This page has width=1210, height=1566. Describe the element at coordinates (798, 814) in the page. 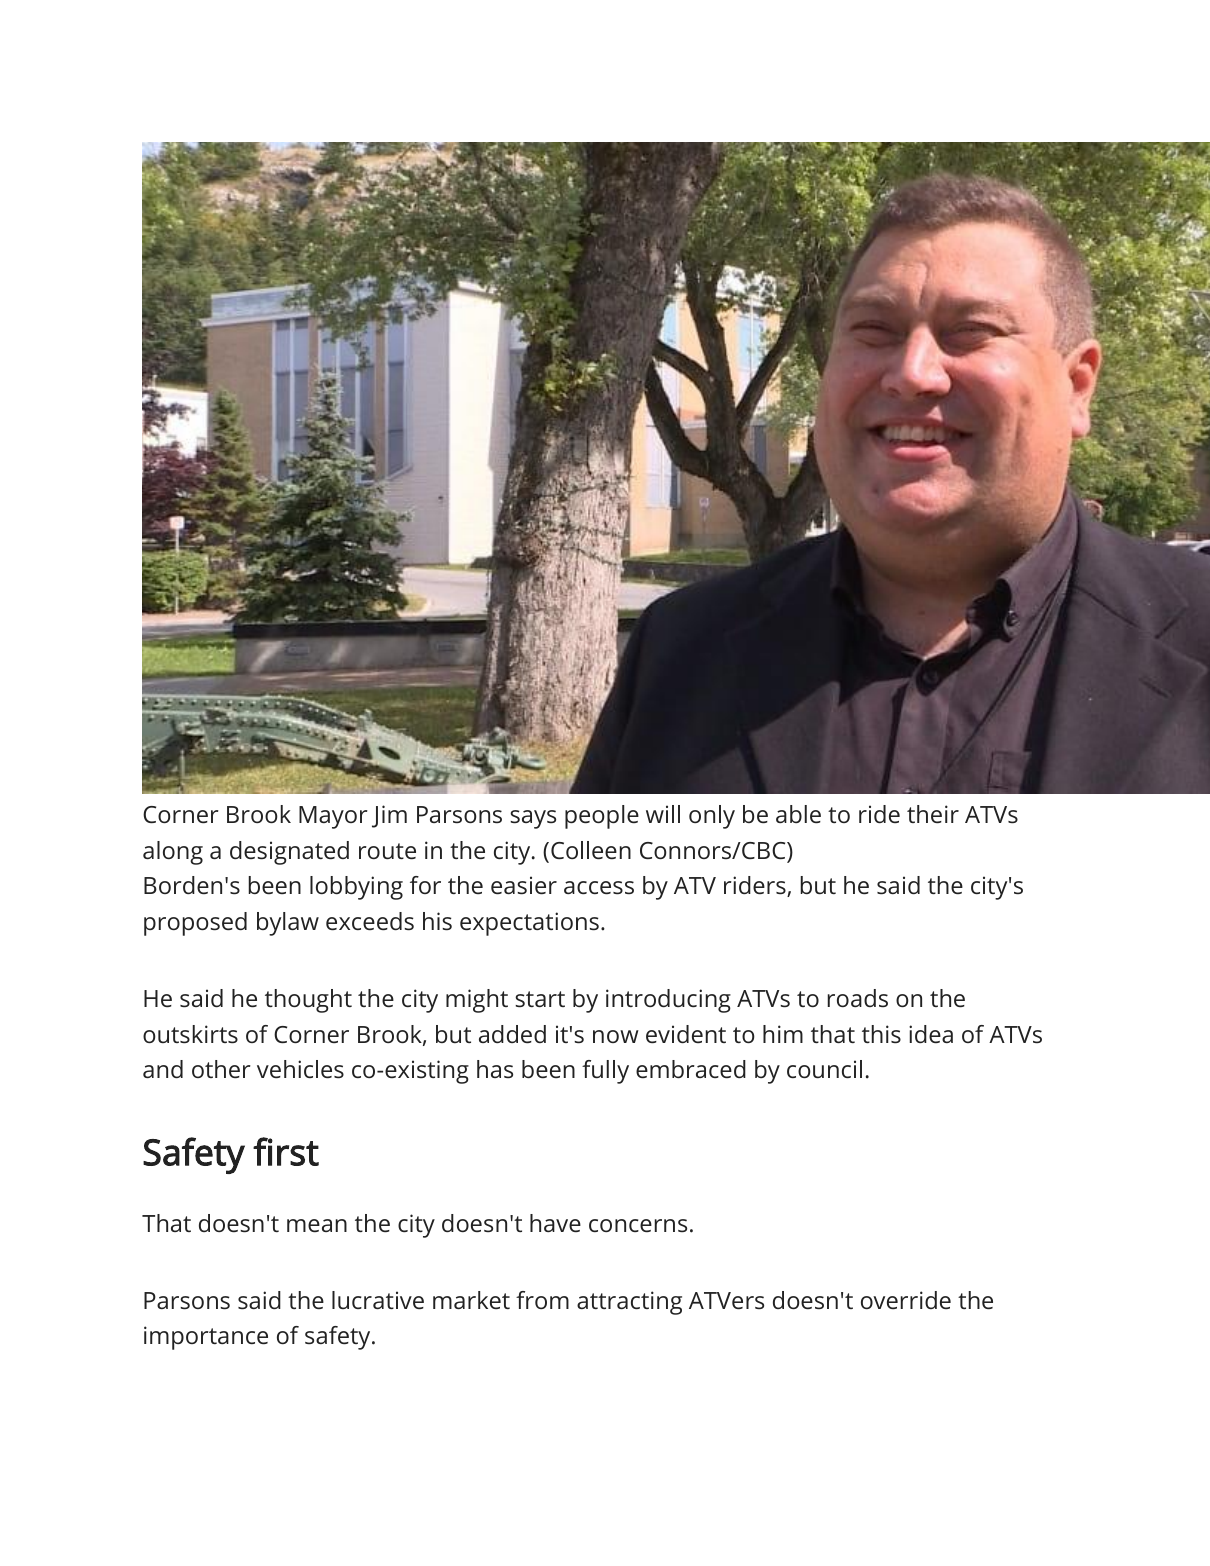

I see `able` at that location.
